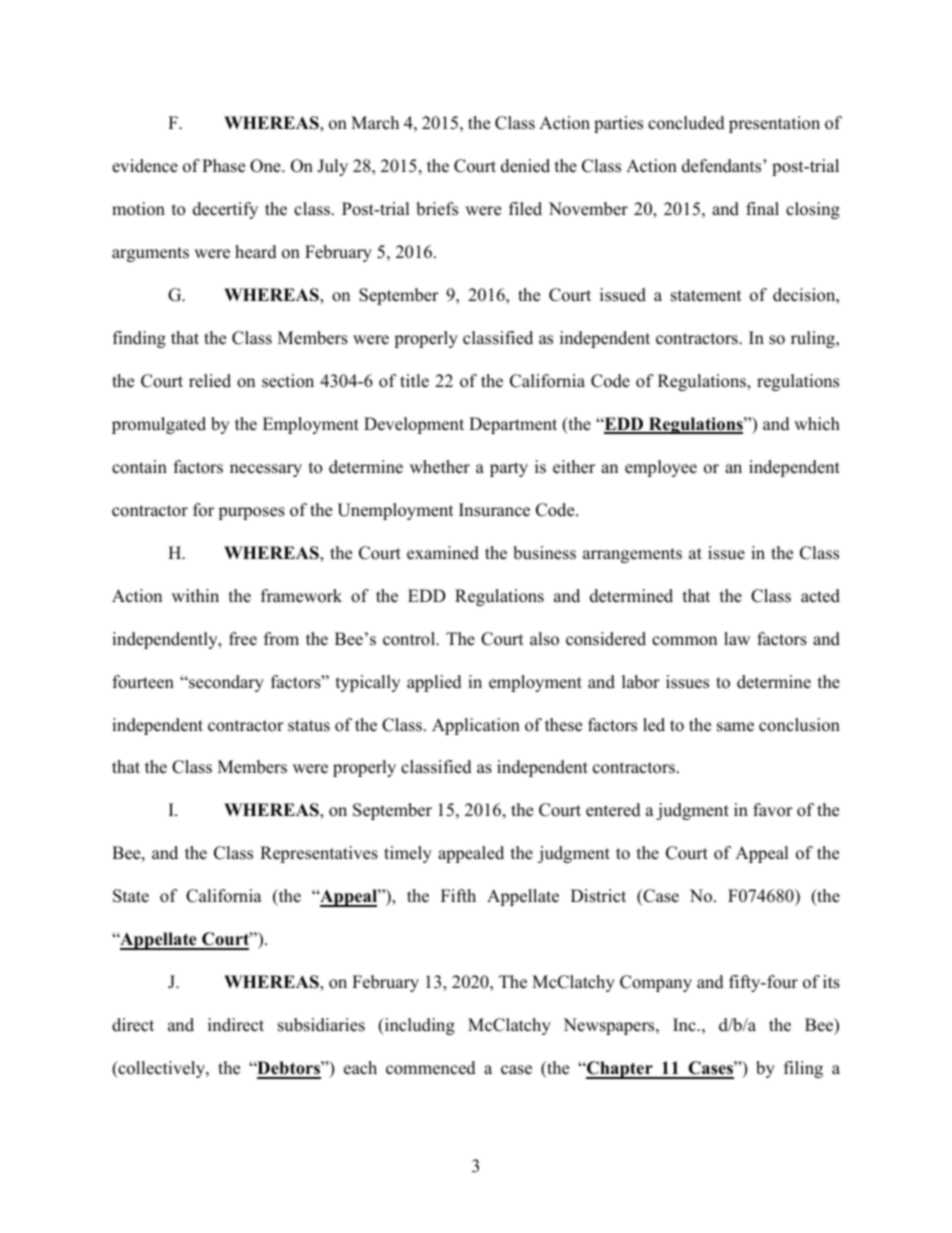 The height and width of the screenshot is (1233, 952). I want to click on examined, so click(443, 553).
